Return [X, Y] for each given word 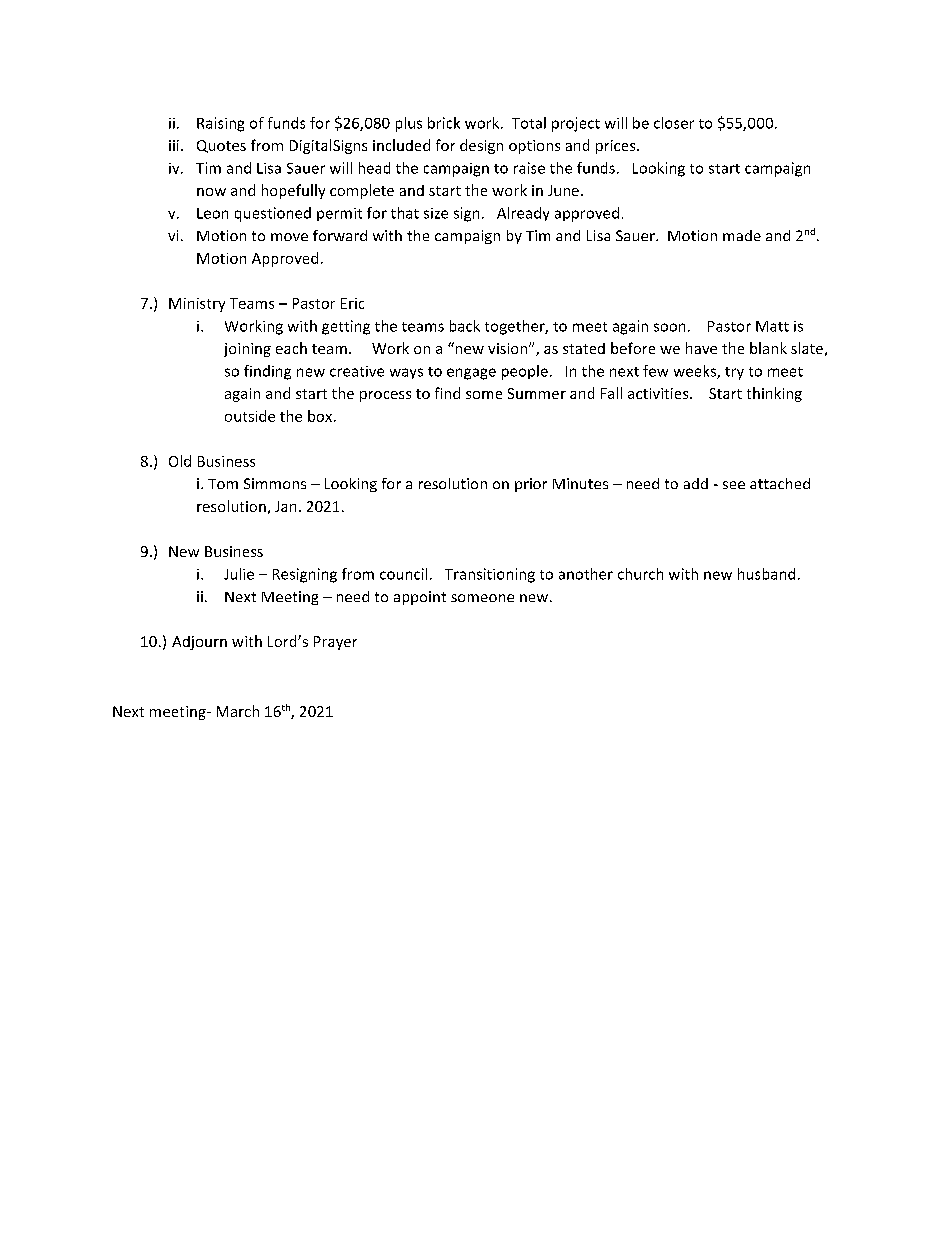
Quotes [221, 146]
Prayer [335, 643]
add [696, 483]
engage [471, 374]
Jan [285, 506]
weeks [696, 372]
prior [531, 485]
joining [247, 350]
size [436, 213]
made [742, 235]
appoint [420, 598]
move [289, 237]
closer [674, 123]
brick [444, 123]
